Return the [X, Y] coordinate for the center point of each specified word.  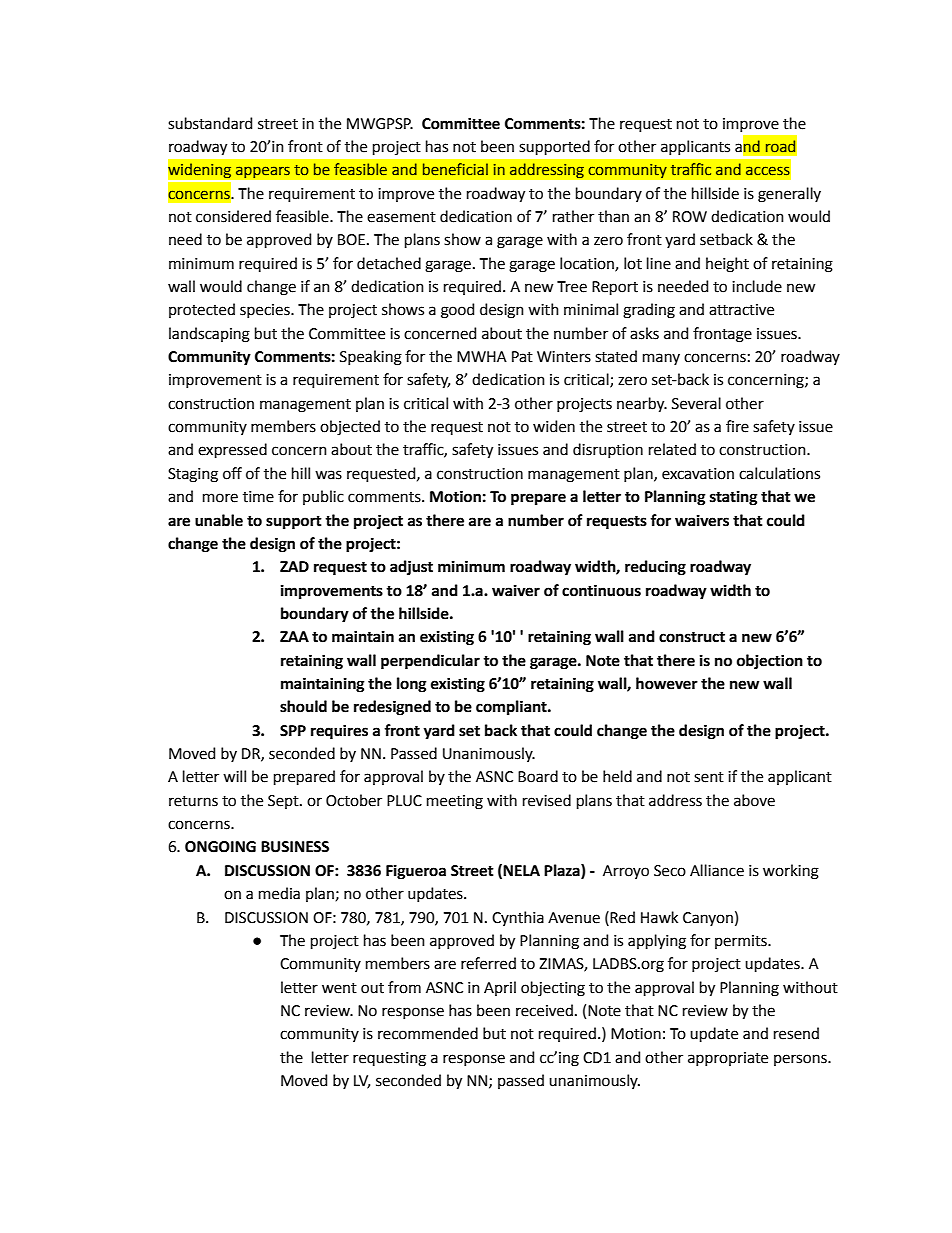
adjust [411, 568]
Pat [522, 357]
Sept [284, 802]
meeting [455, 802]
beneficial [455, 169]
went [339, 988]
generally [789, 195]
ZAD [294, 566]
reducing [655, 568]
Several [696, 403]
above [754, 800]
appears [262, 172]
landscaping [209, 335]
